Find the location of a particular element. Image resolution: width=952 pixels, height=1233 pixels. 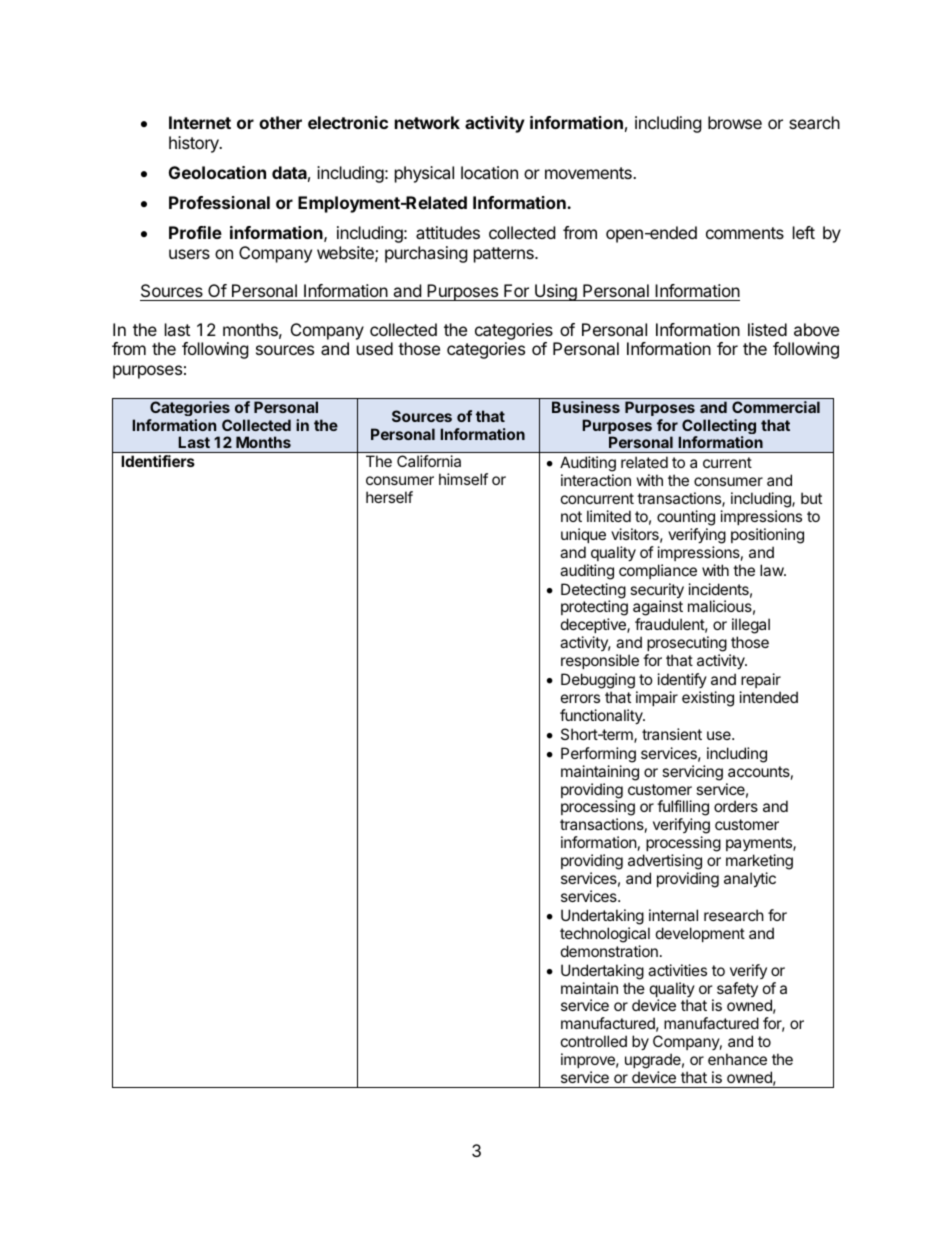

Using is located at coordinates (556, 292).
